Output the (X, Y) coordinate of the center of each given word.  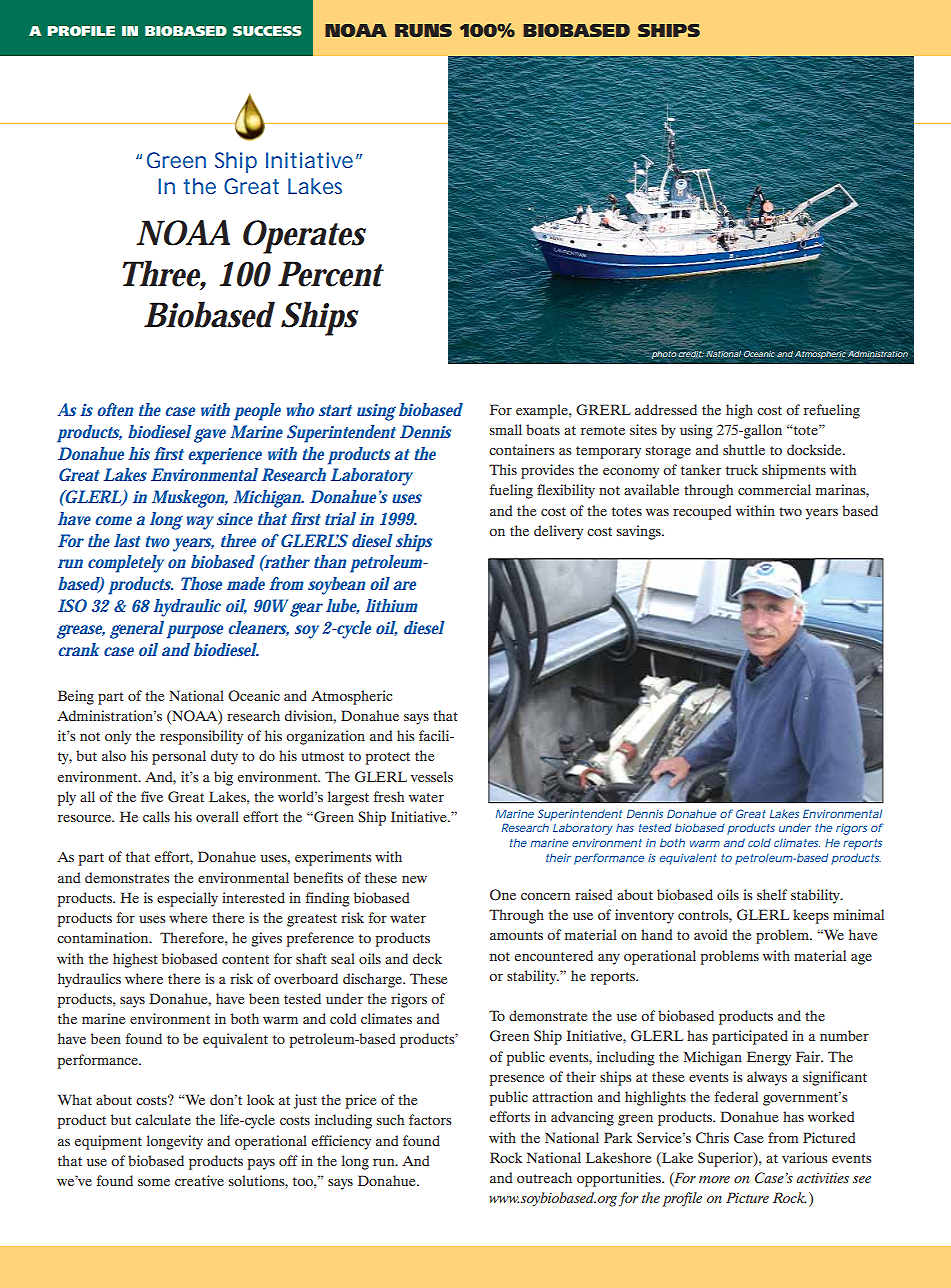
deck (427, 958)
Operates (304, 237)
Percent (331, 274)
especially (187, 899)
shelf (772, 894)
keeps (811, 916)
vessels (432, 776)
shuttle (744, 449)
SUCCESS (267, 31)
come (114, 520)
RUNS (423, 30)
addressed (666, 409)
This (503, 469)
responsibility (201, 737)
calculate (163, 1119)
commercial (774, 489)
